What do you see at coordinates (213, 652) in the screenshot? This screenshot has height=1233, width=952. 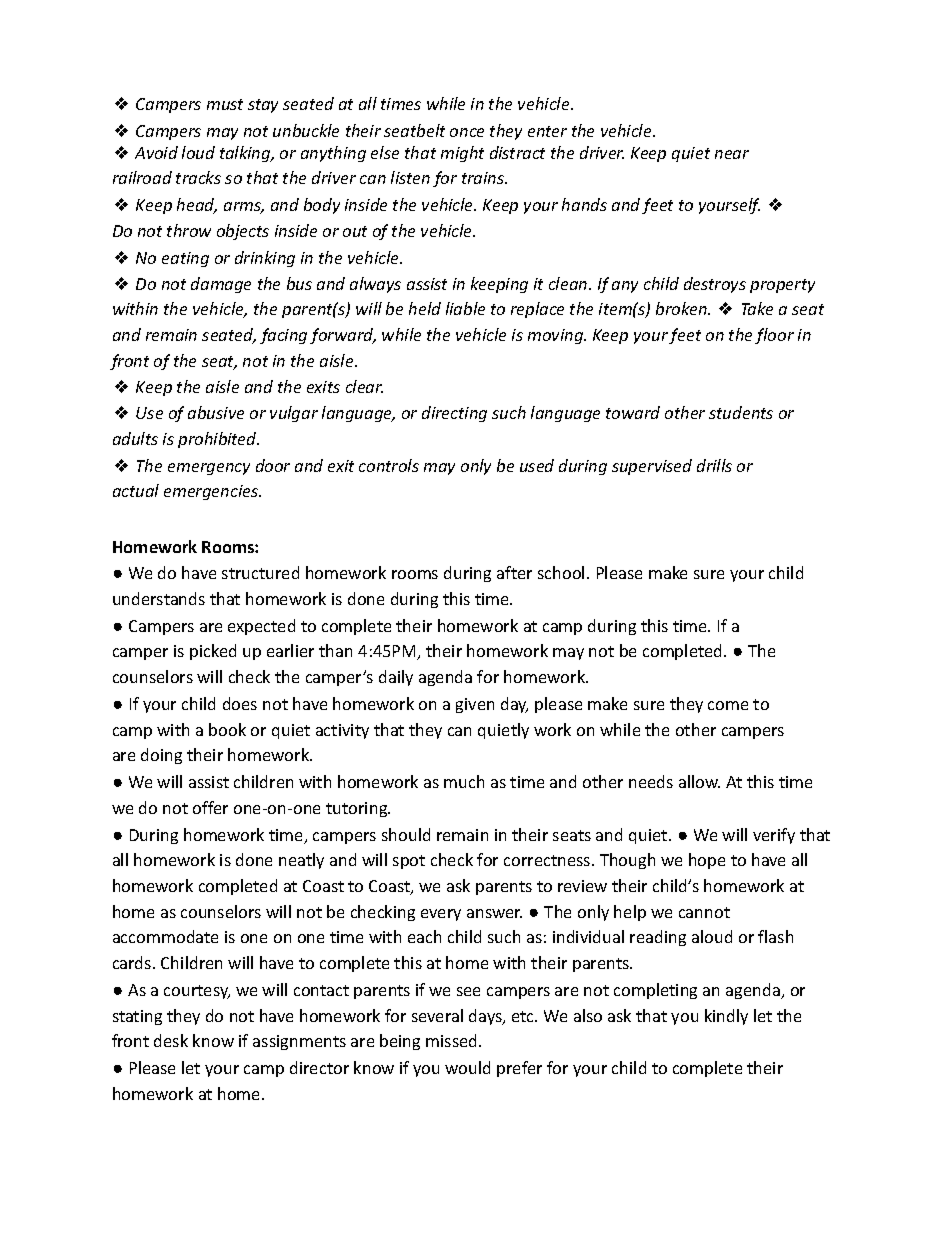 I see `picked` at bounding box center [213, 652].
